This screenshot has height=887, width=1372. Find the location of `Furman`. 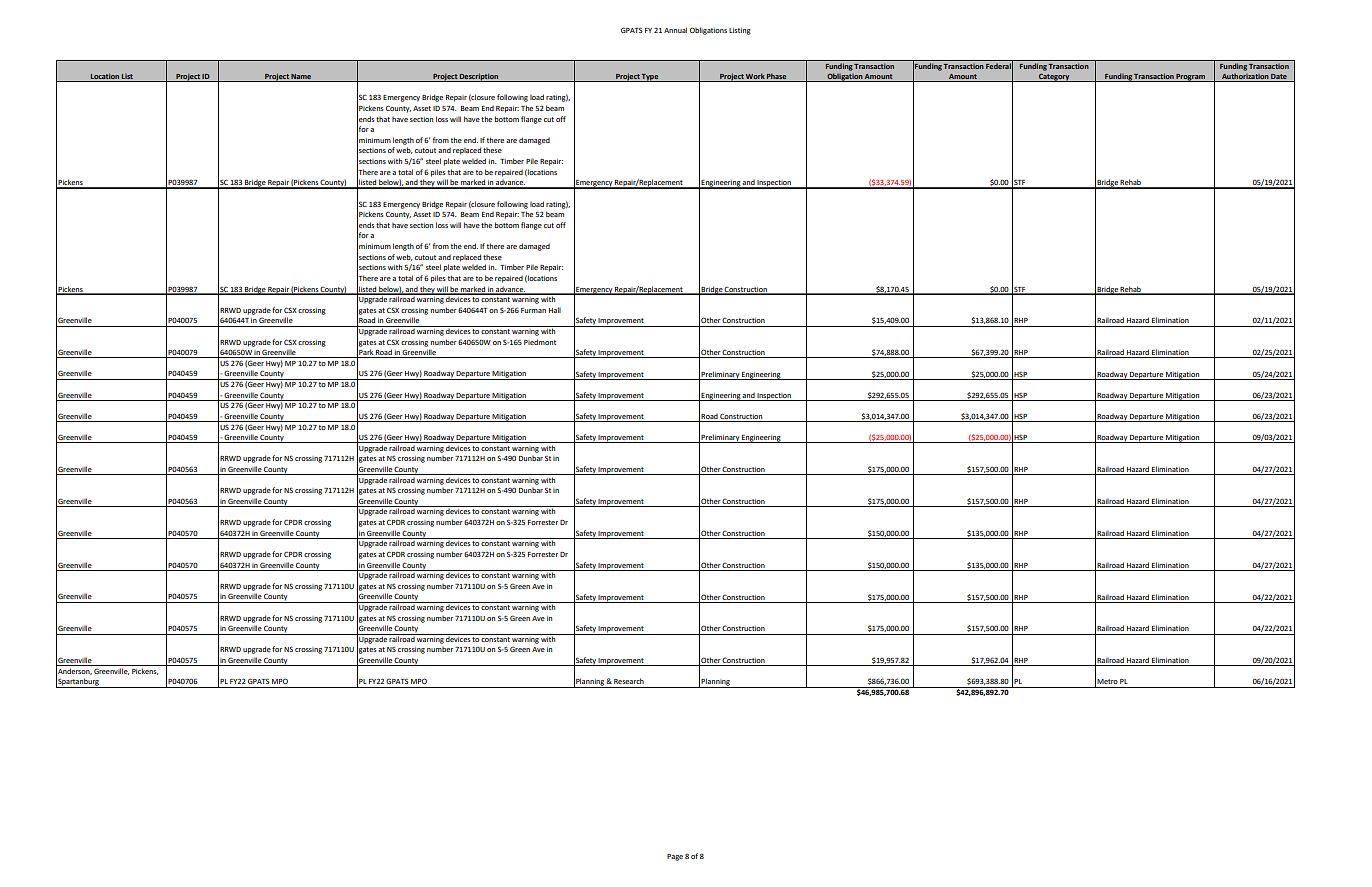

Furman is located at coordinates (533, 310).
